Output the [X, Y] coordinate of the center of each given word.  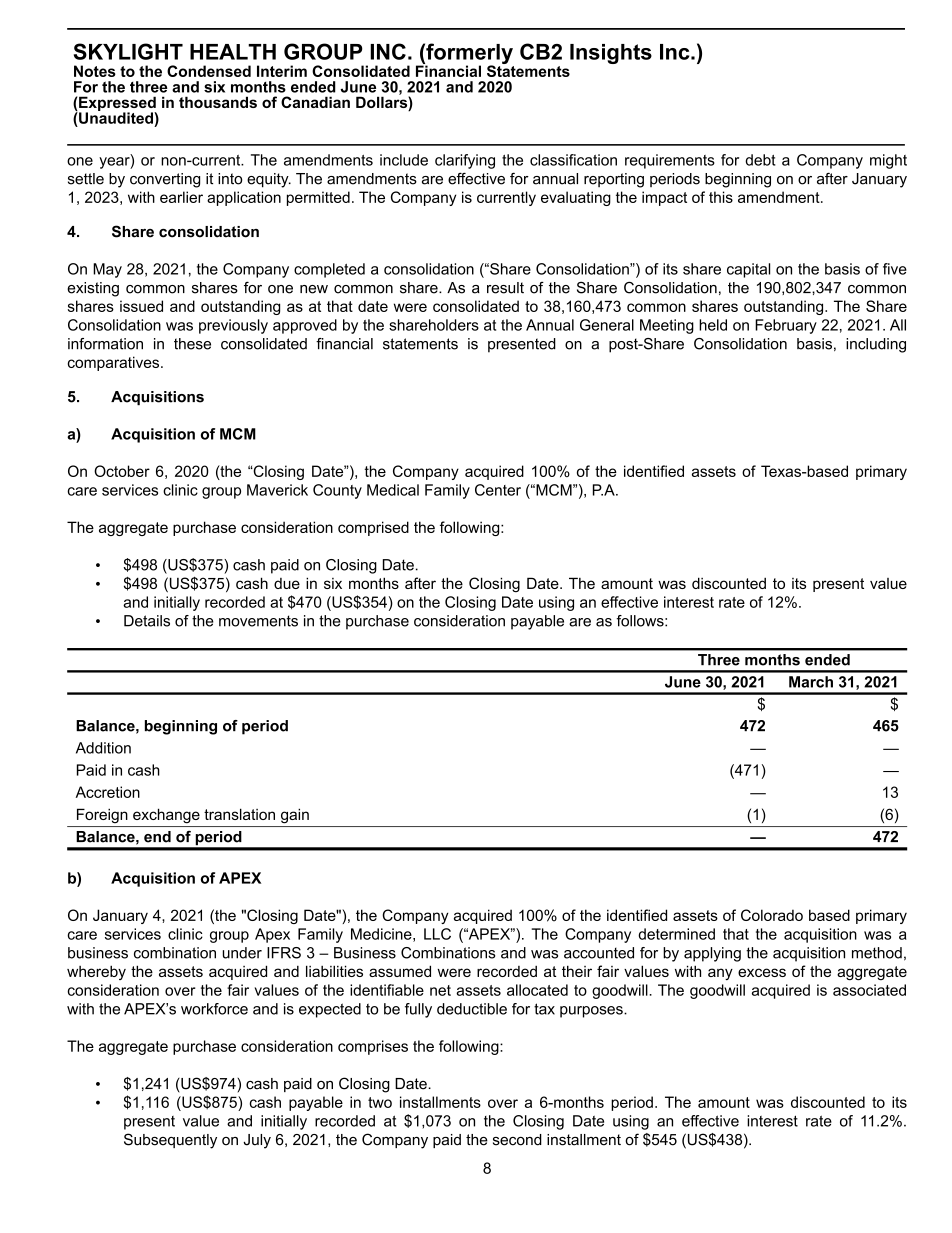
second [517, 1140]
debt [760, 160]
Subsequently [170, 1141]
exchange [166, 816]
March [811, 682]
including [876, 345]
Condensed [209, 71]
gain [295, 816]
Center [498, 490]
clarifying [465, 161]
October [122, 471]
